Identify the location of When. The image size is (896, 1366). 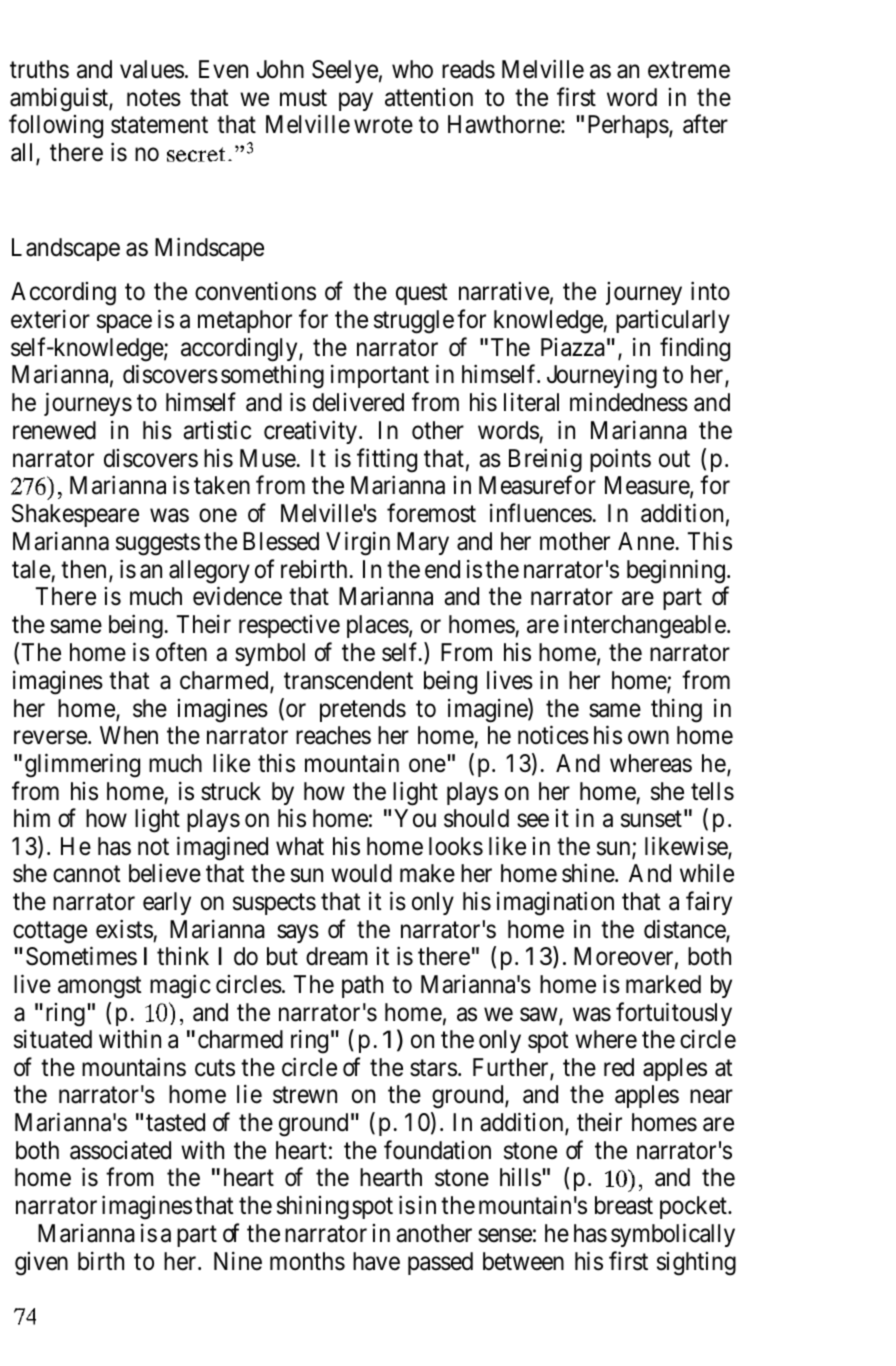
(129, 735).
